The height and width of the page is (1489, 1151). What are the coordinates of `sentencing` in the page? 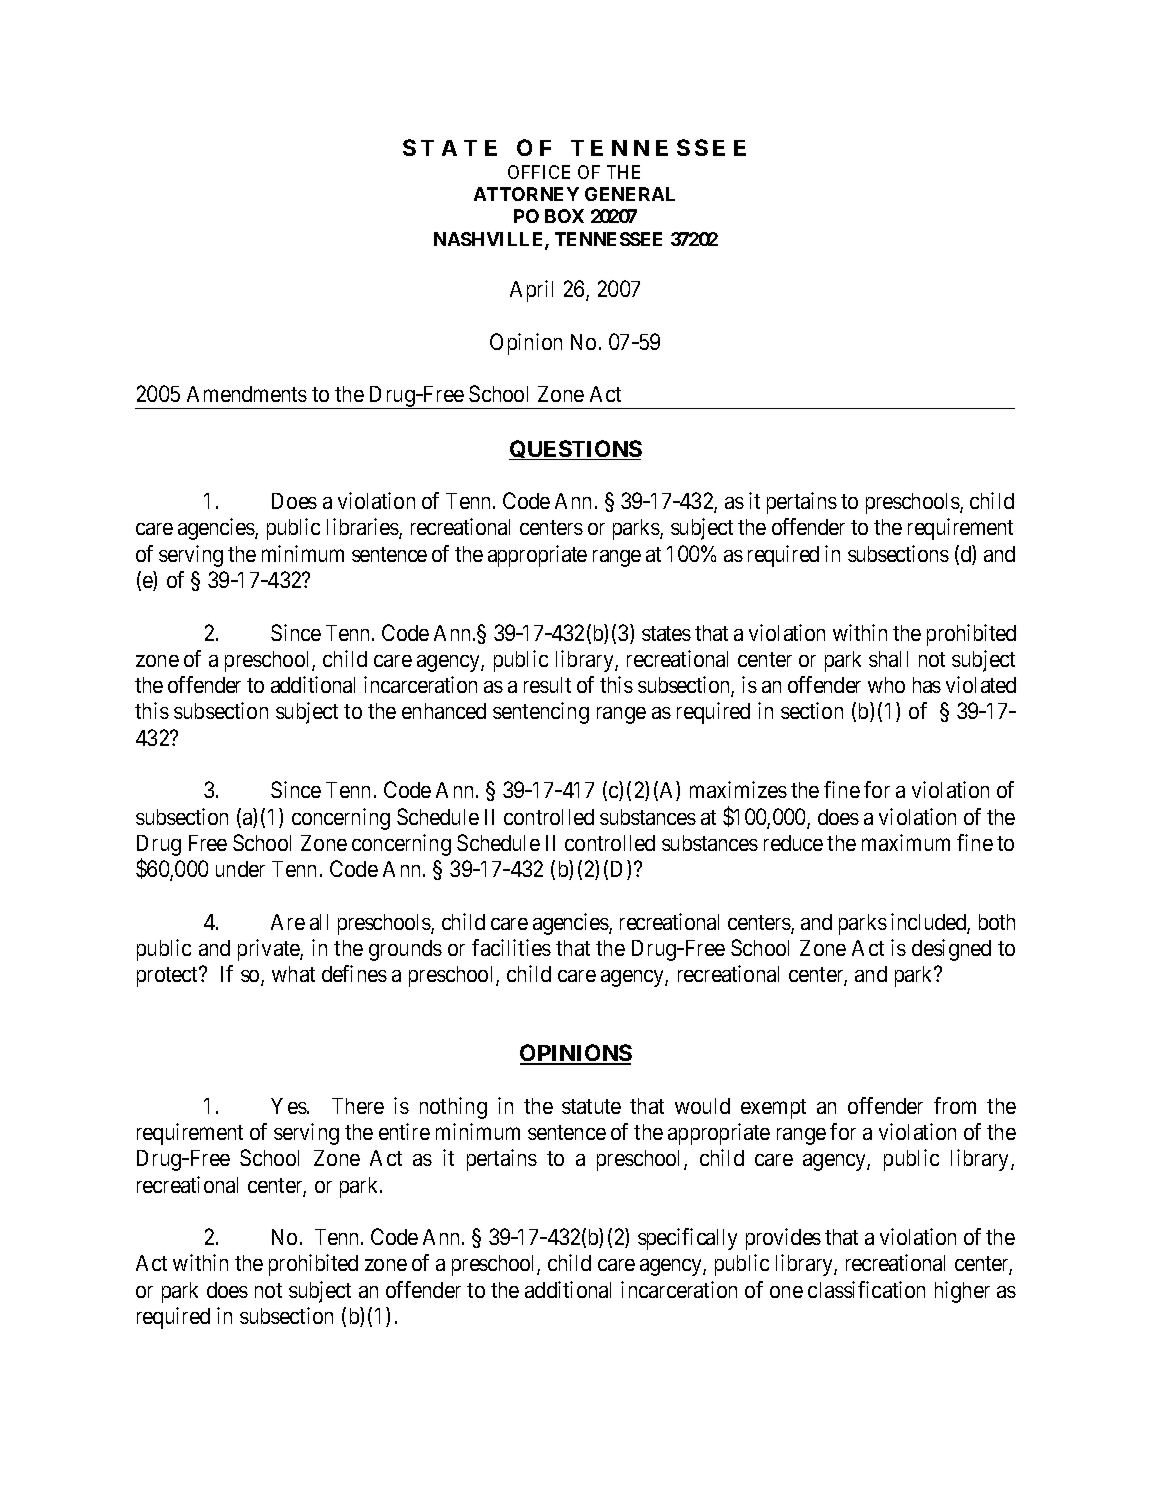 It's located at (541, 713).
